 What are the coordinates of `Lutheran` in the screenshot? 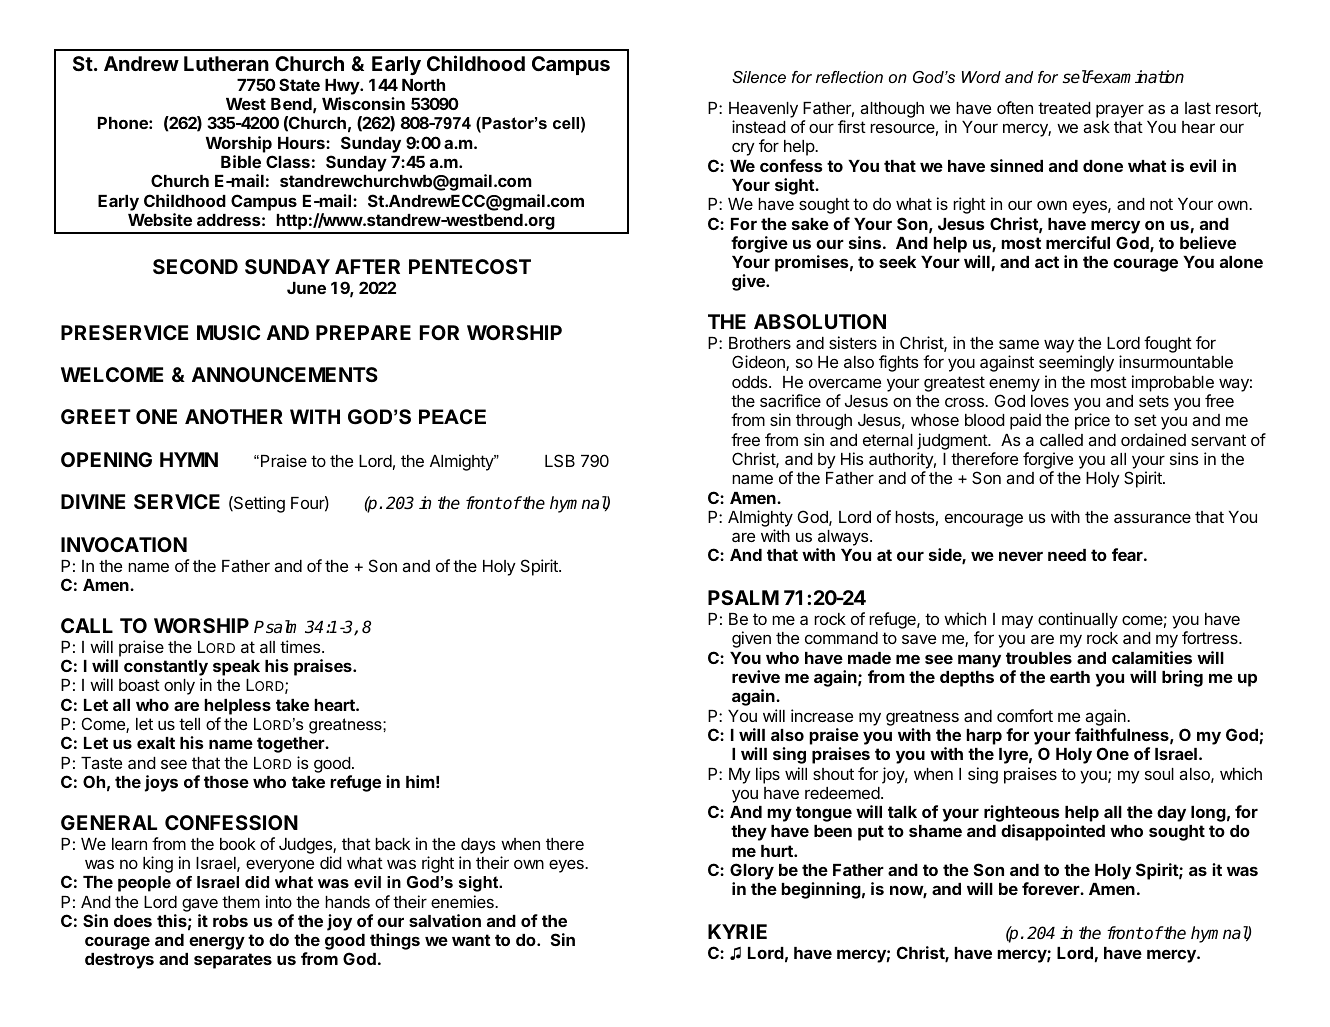 It's located at (226, 63).
